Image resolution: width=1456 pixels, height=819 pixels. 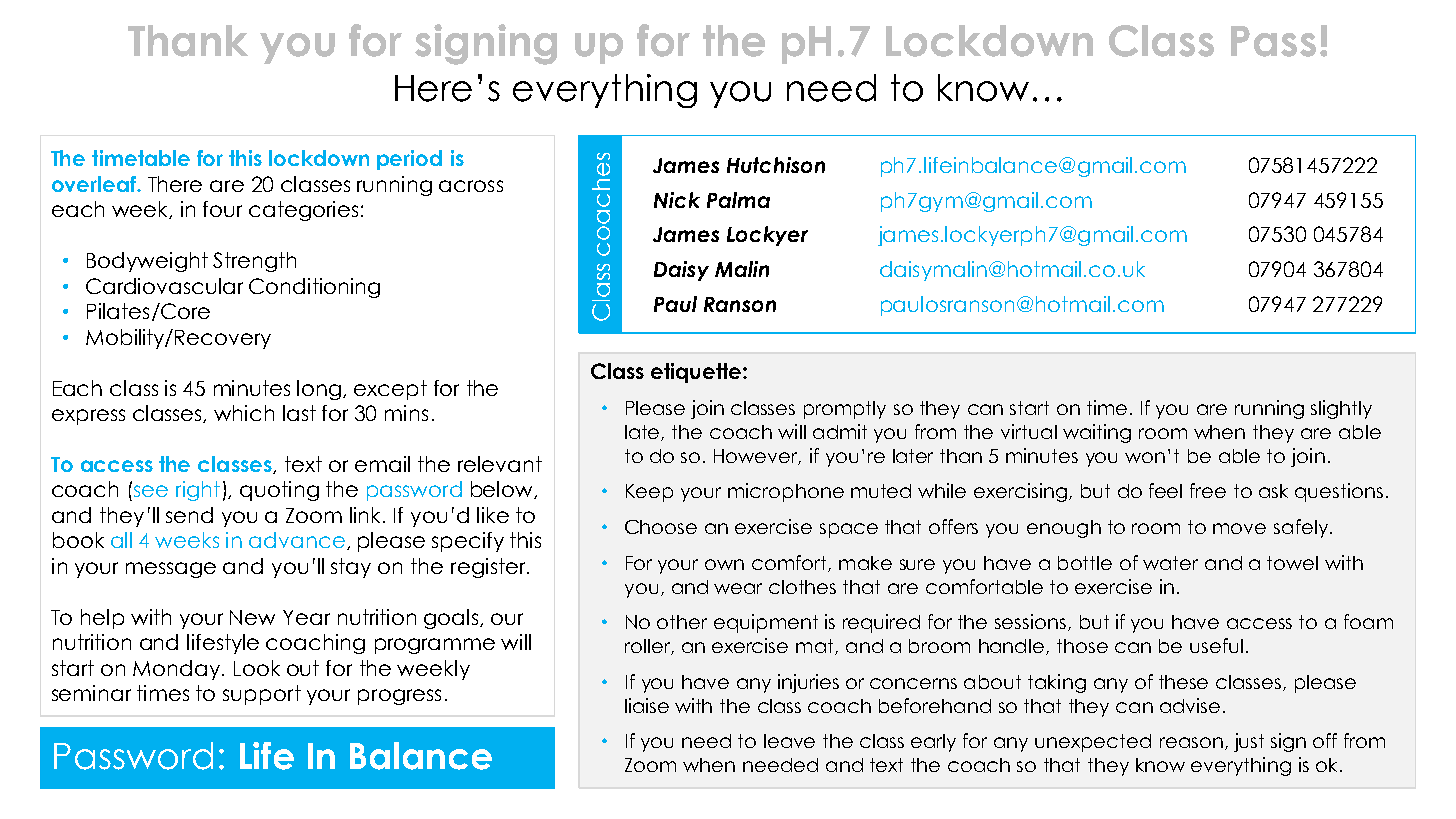 What do you see at coordinates (297, 540) in the document?
I see `advance` at bounding box center [297, 540].
